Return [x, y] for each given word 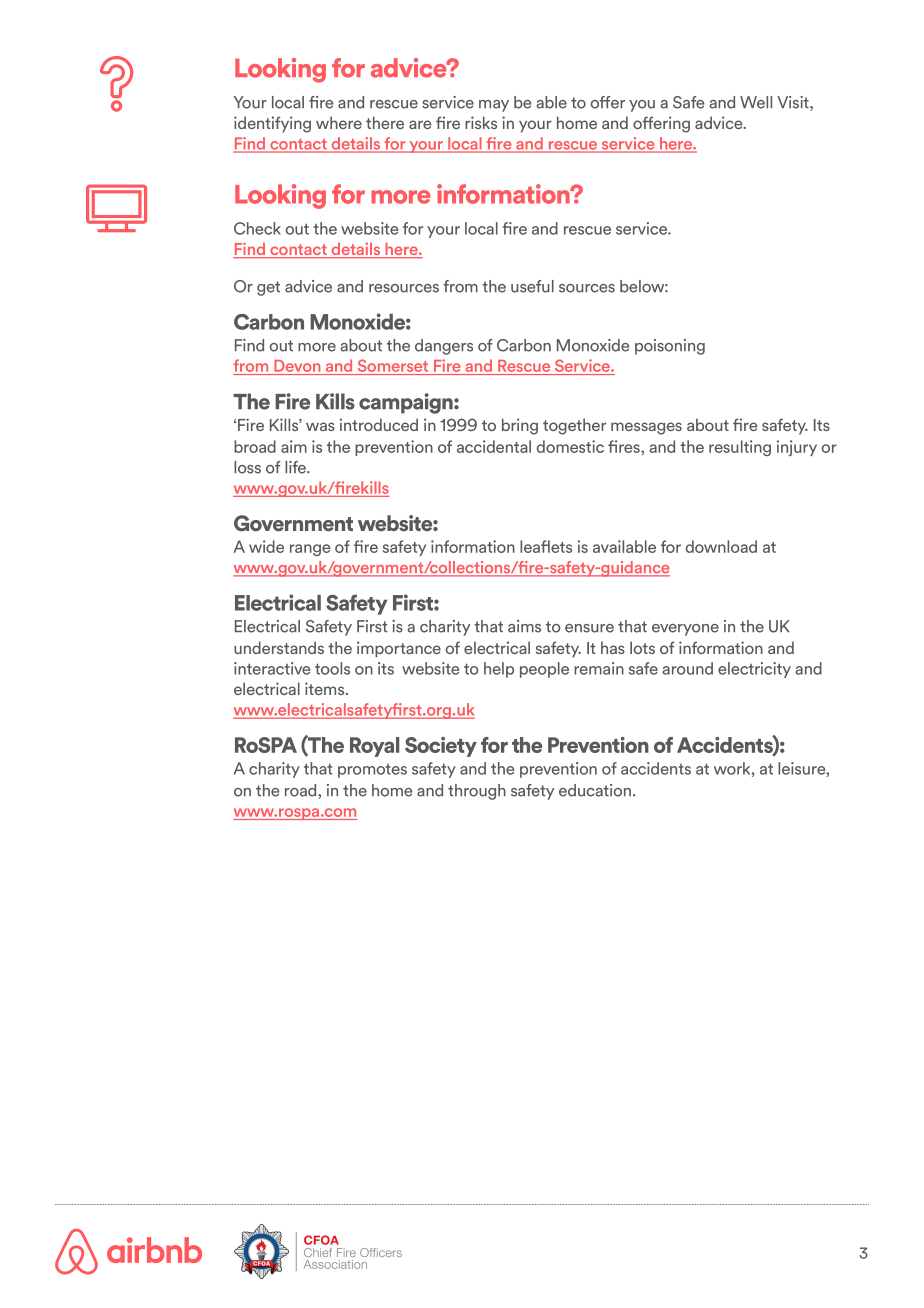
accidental [494, 446]
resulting [740, 448]
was [320, 426]
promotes [372, 771]
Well [756, 102]
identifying [272, 124]
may [494, 106]
